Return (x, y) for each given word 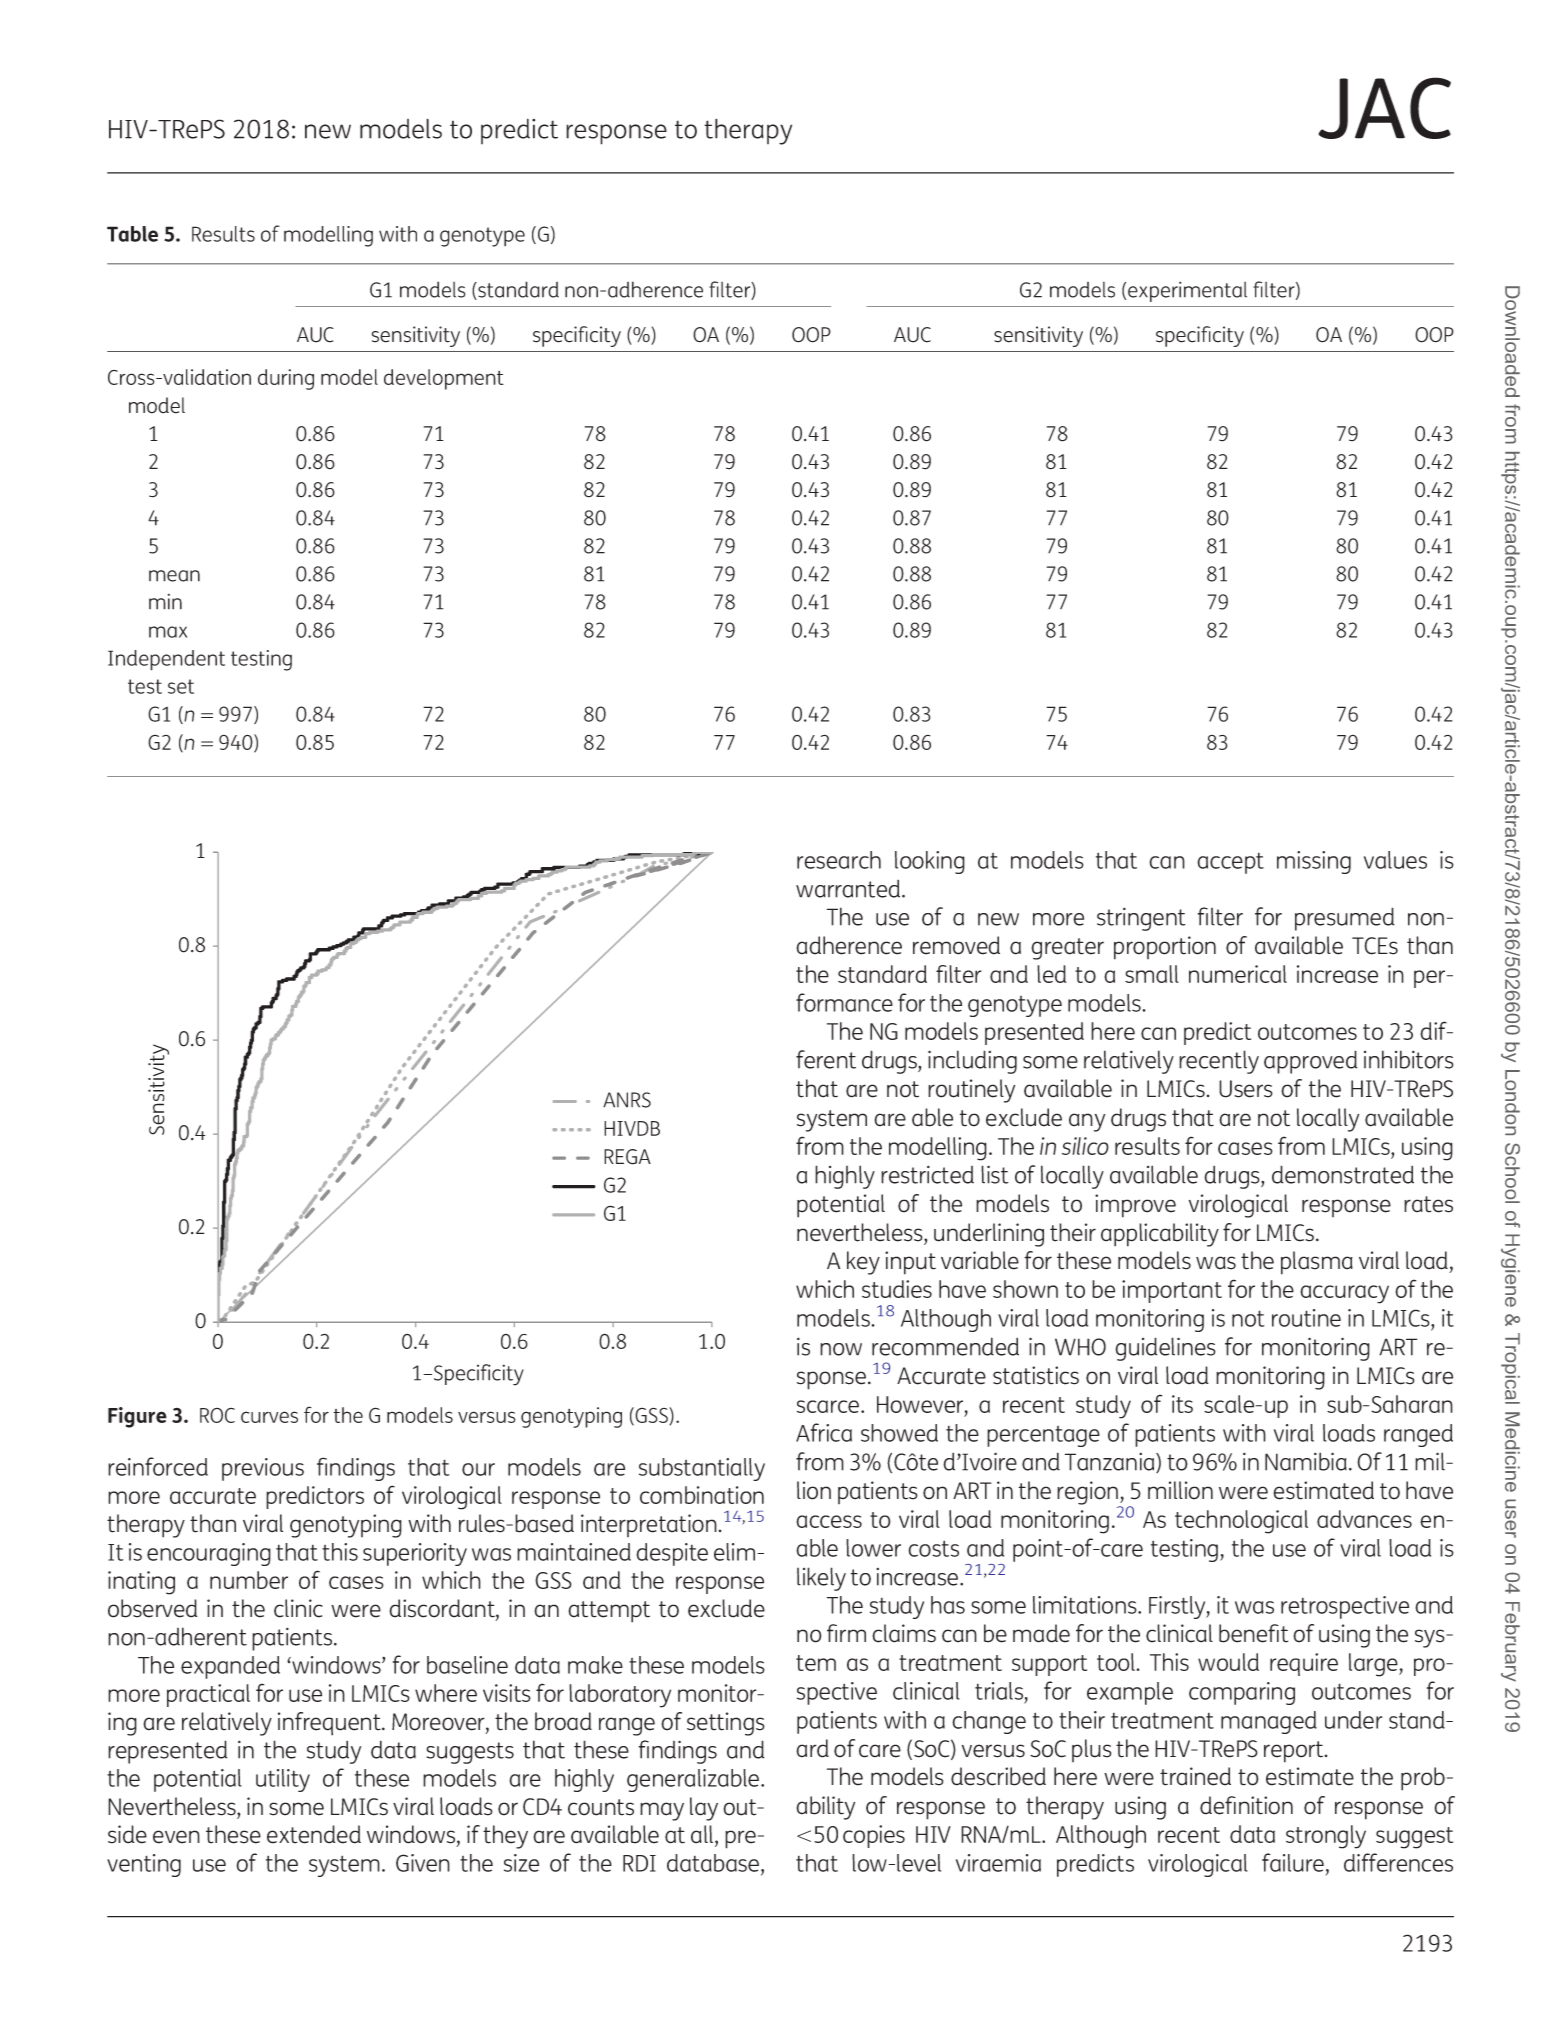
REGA (627, 1157)
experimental (1187, 291)
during (286, 379)
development (444, 379)
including (972, 1062)
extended (314, 1834)
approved (1311, 1062)
